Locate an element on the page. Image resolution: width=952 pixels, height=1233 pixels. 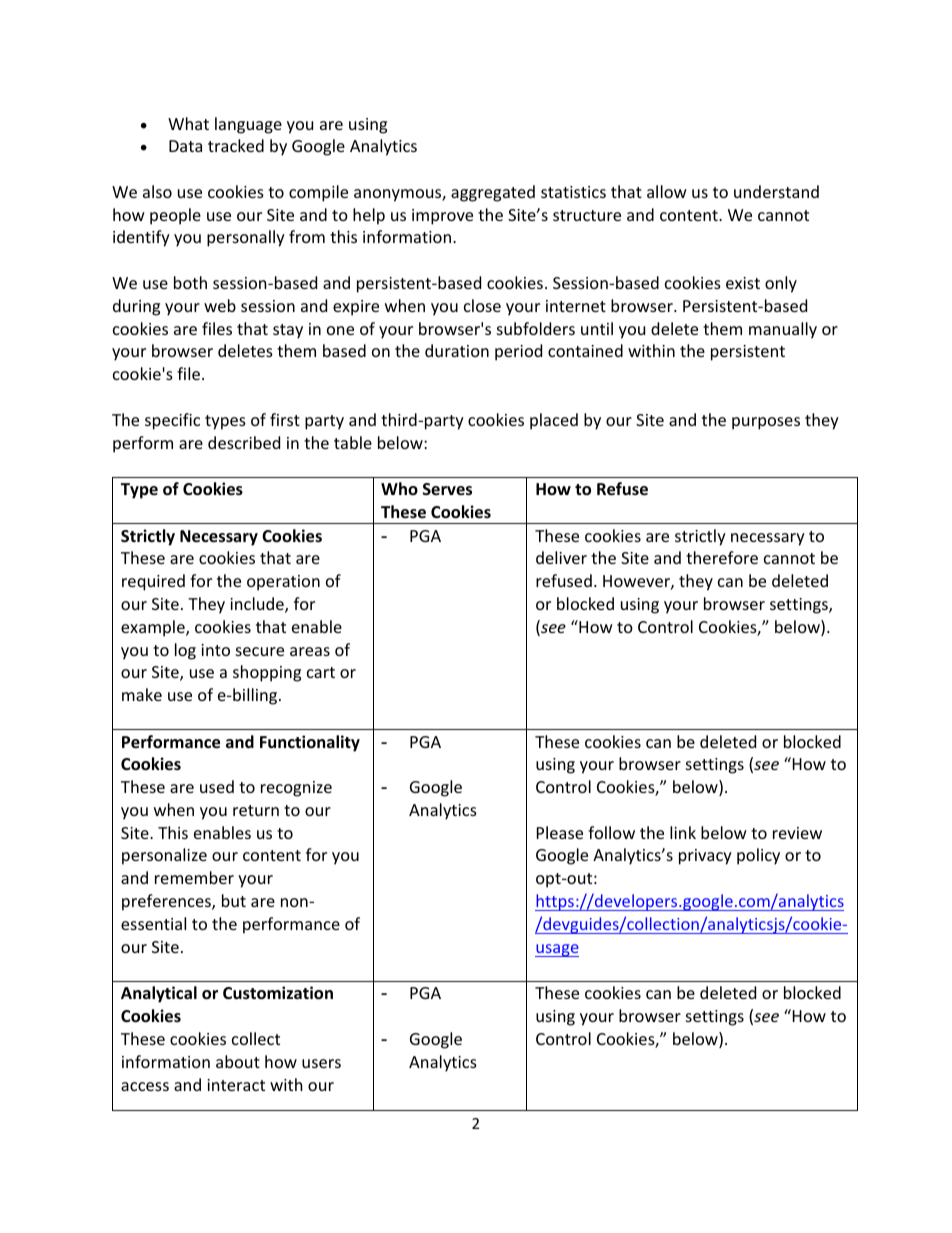
return is located at coordinates (256, 810).
